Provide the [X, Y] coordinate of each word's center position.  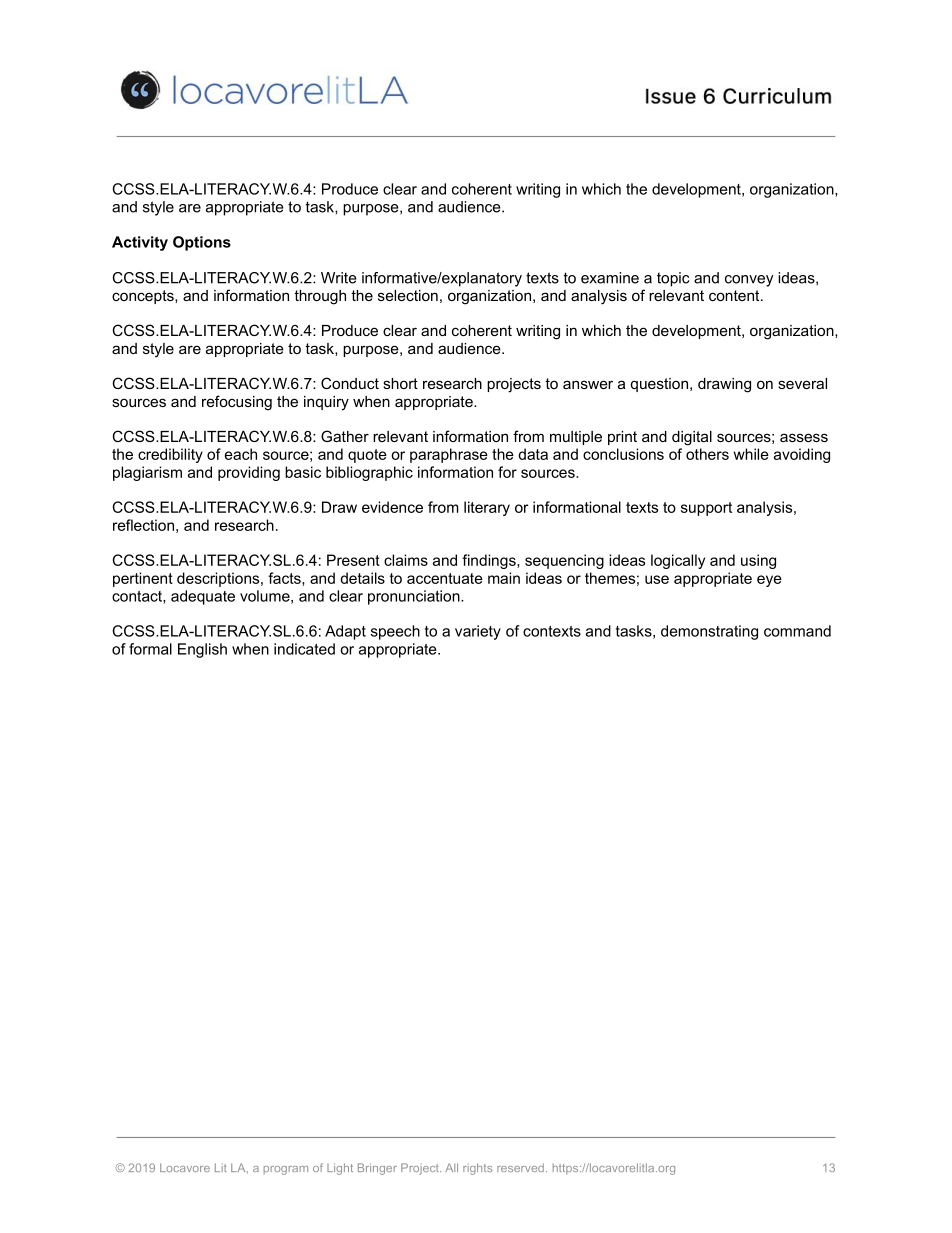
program [286, 1170]
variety [478, 632]
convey [749, 281]
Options [202, 243]
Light [340, 1169]
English [202, 650]
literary [487, 508]
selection [408, 295]
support [706, 509]
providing [249, 473]
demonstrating [709, 632]
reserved [520, 1167]
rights [477, 1169]
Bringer [377, 1169]
